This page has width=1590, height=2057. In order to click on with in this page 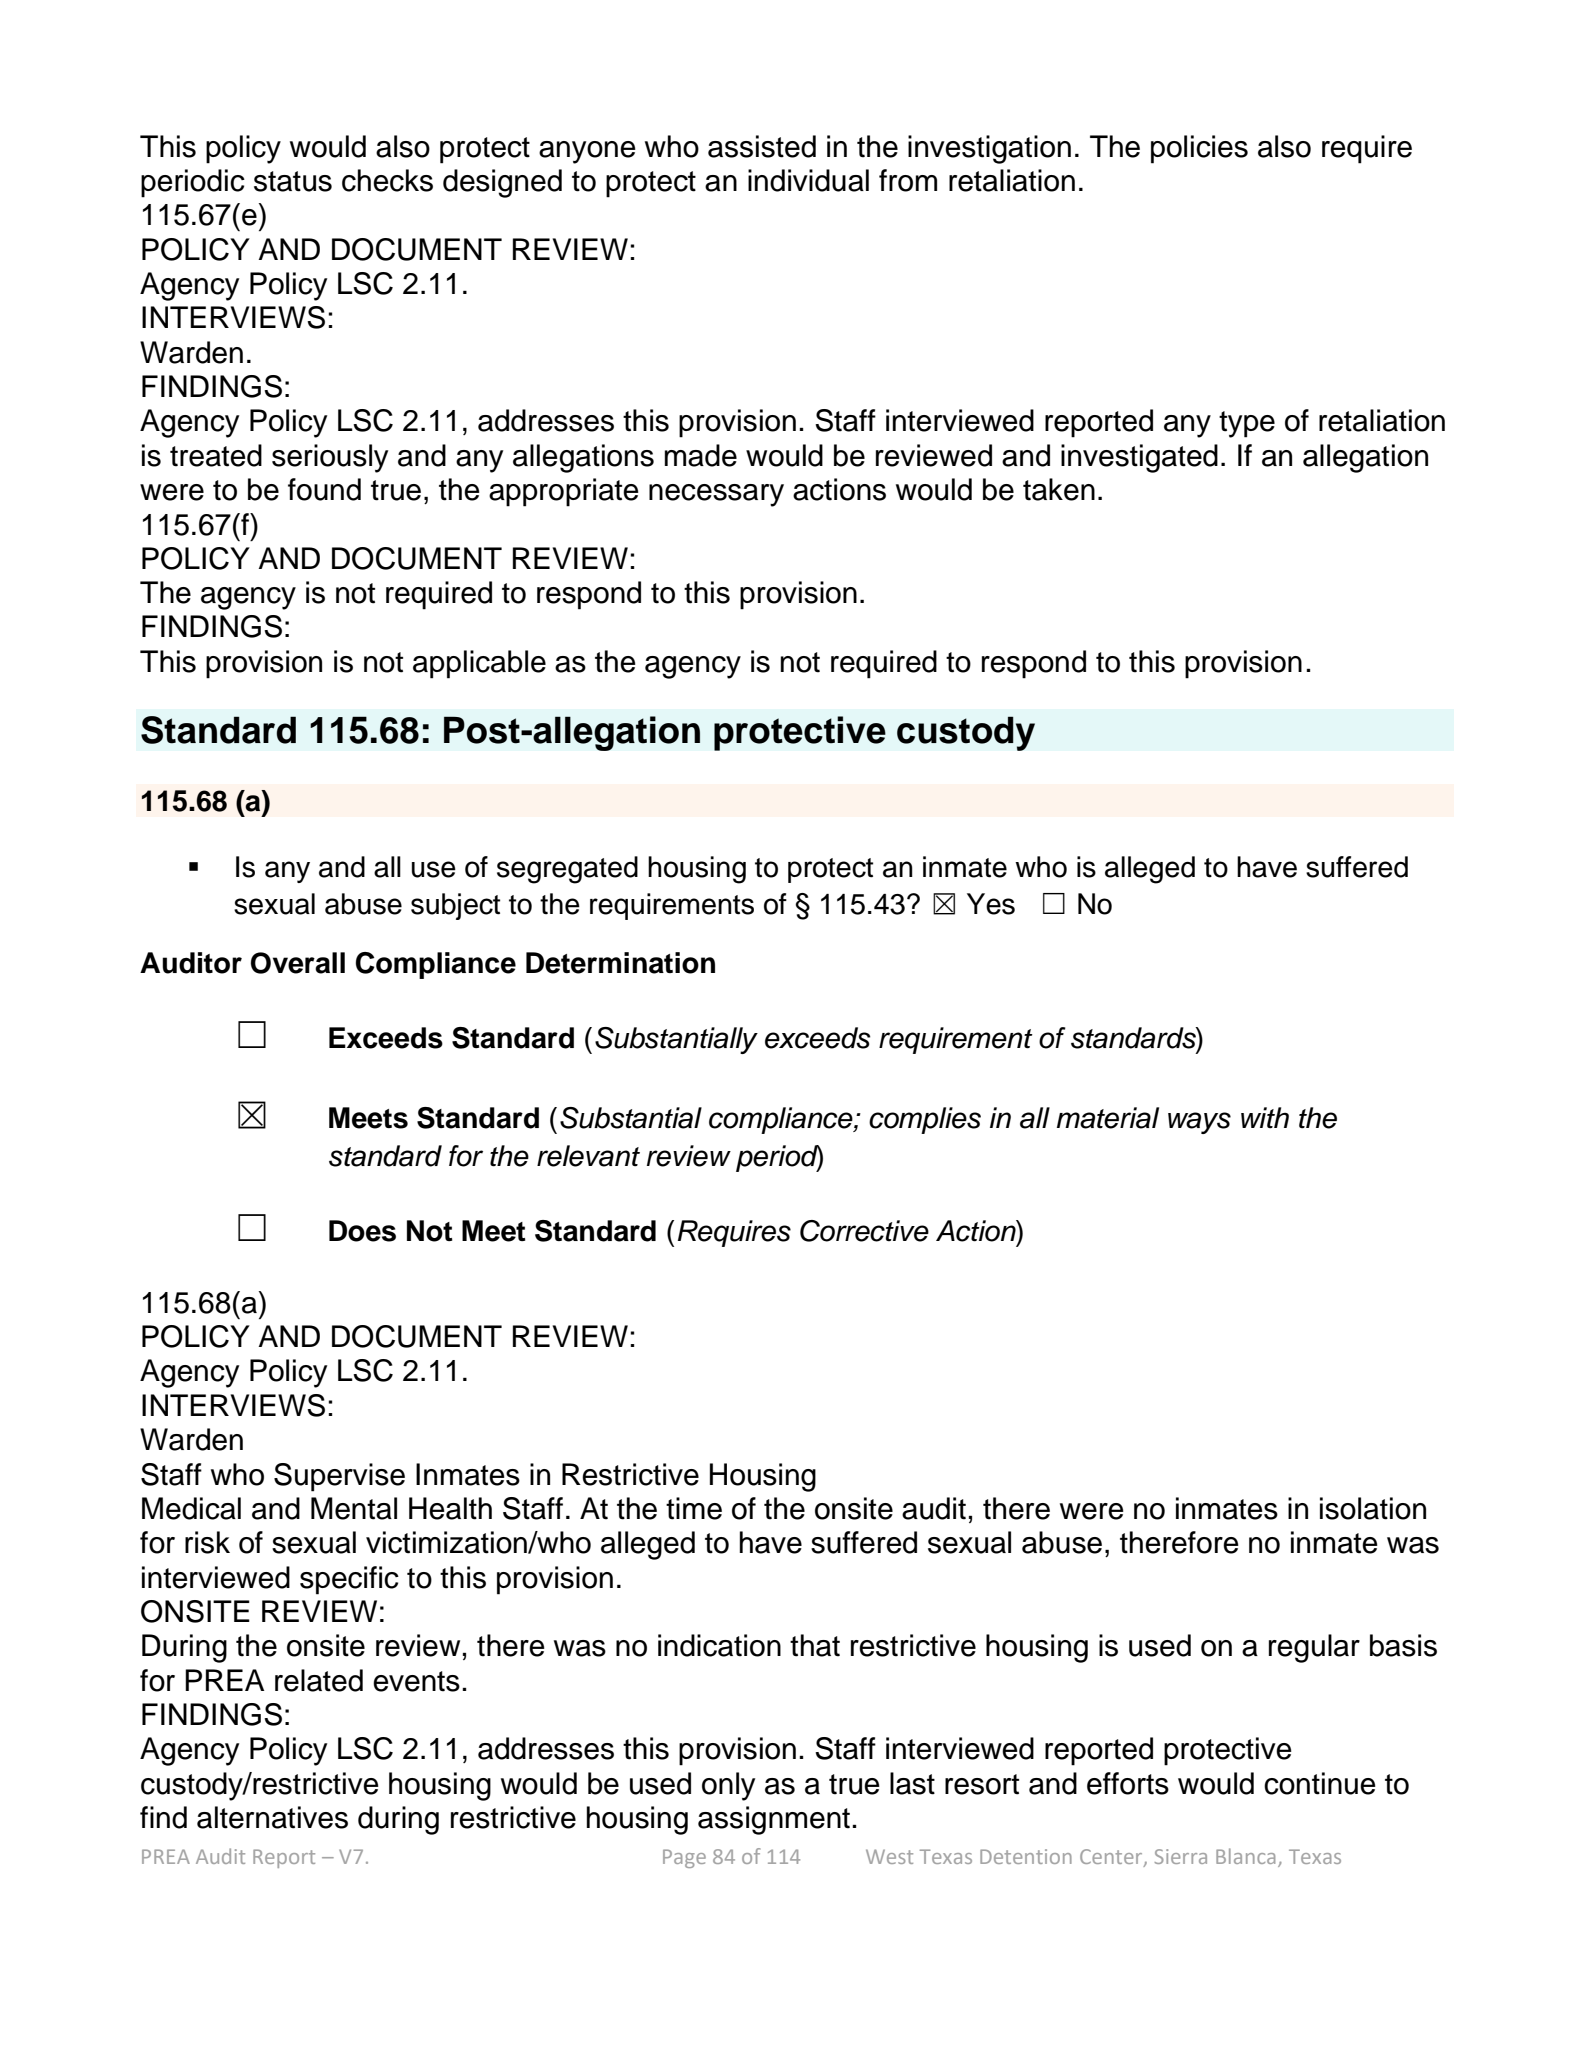, I will do `click(1265, 1118)`.
